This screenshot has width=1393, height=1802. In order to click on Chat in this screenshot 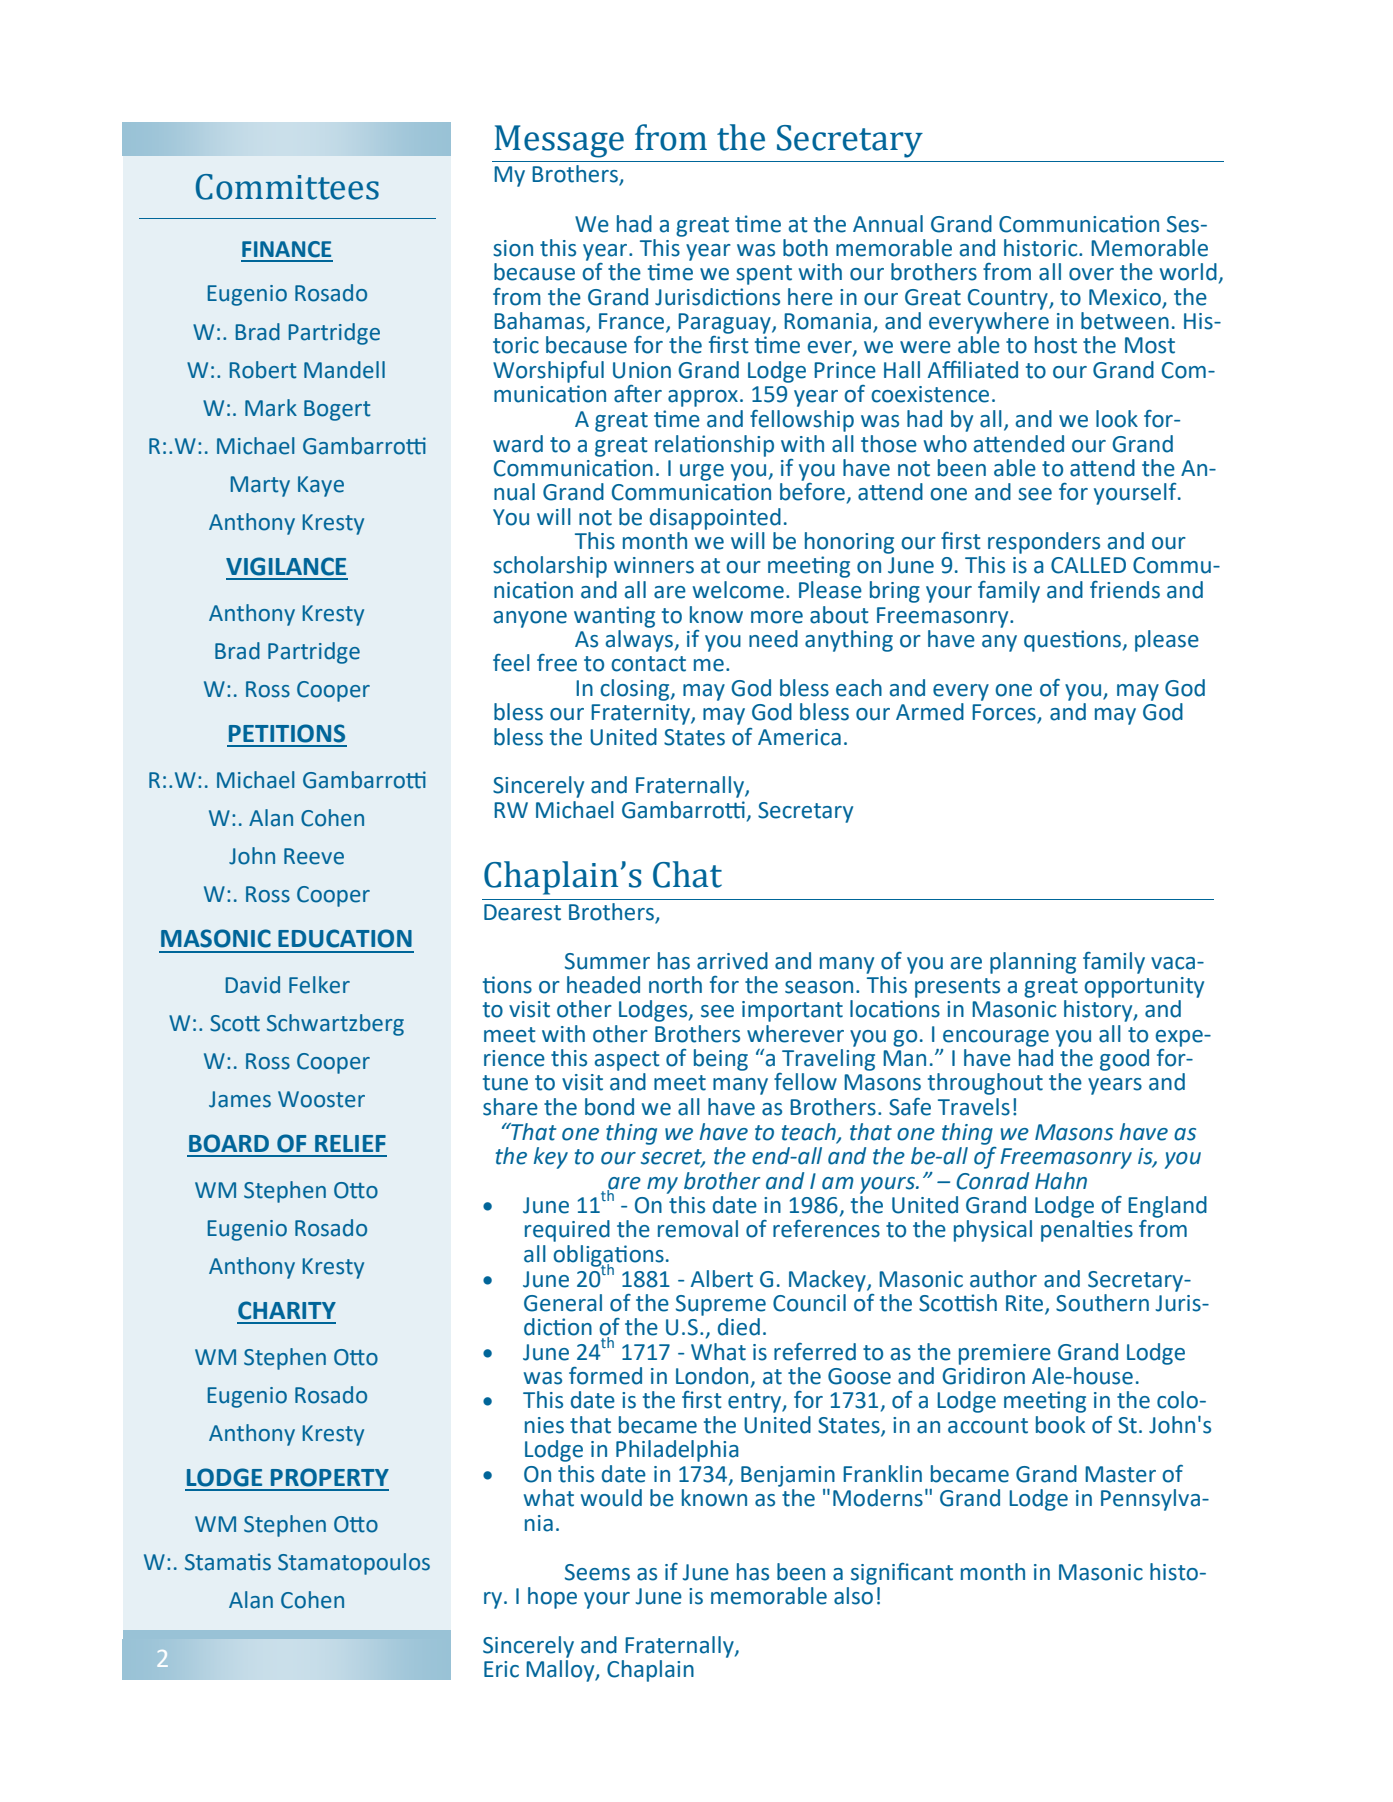, I will do `click(687, 874)`.
